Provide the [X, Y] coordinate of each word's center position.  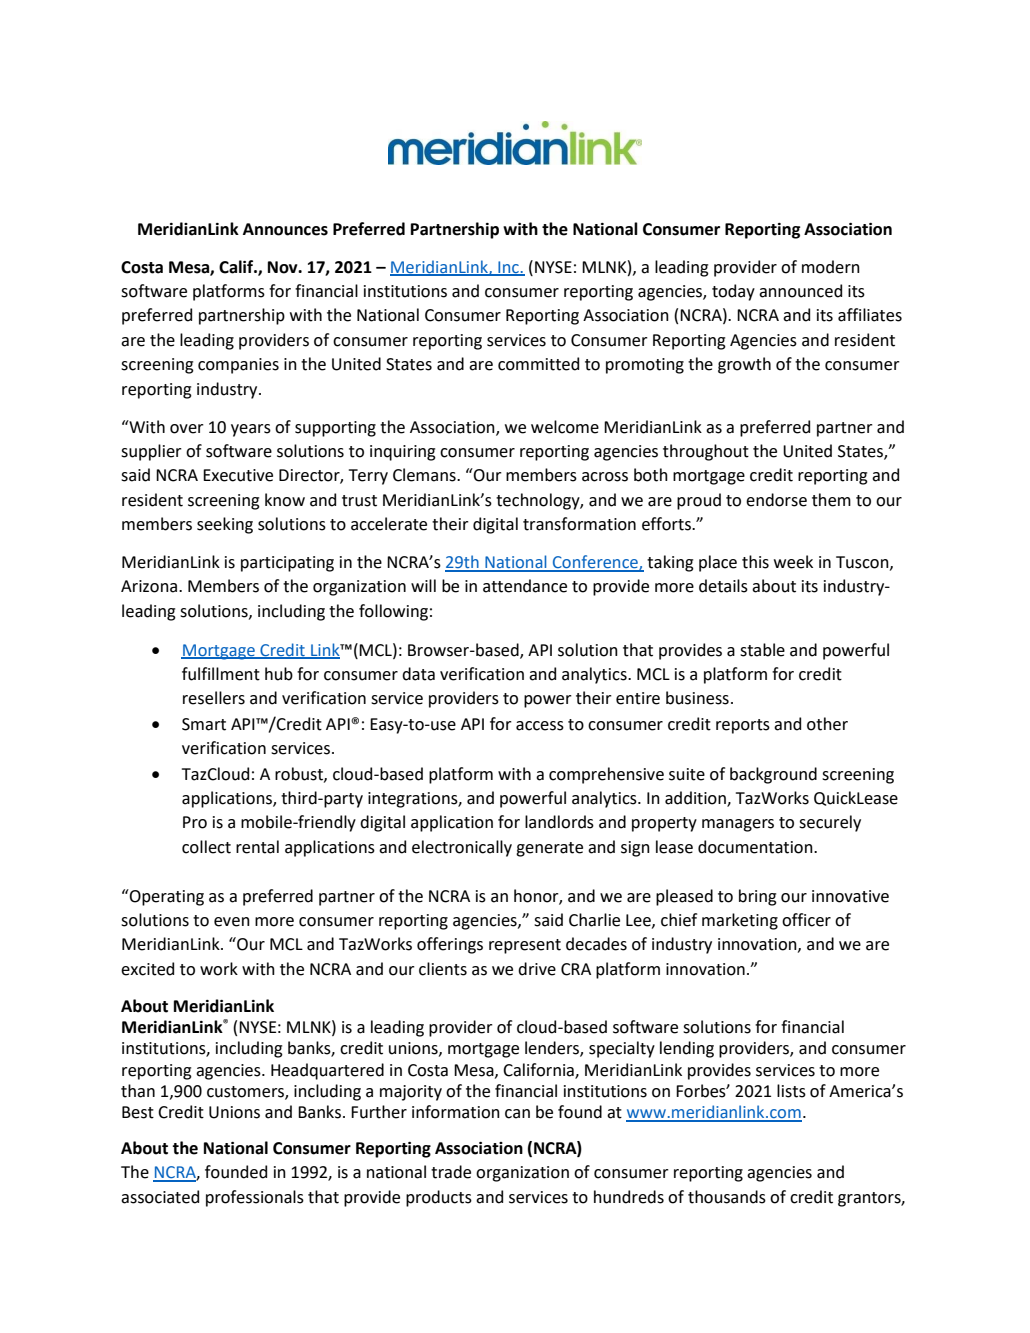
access [540, 726]
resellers [214, 698]
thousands [727, 1197]
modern [831, 267]
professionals [255, 1198]
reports [743, 726]
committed [538, 364]
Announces [285, 229]
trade [451, 1172]
